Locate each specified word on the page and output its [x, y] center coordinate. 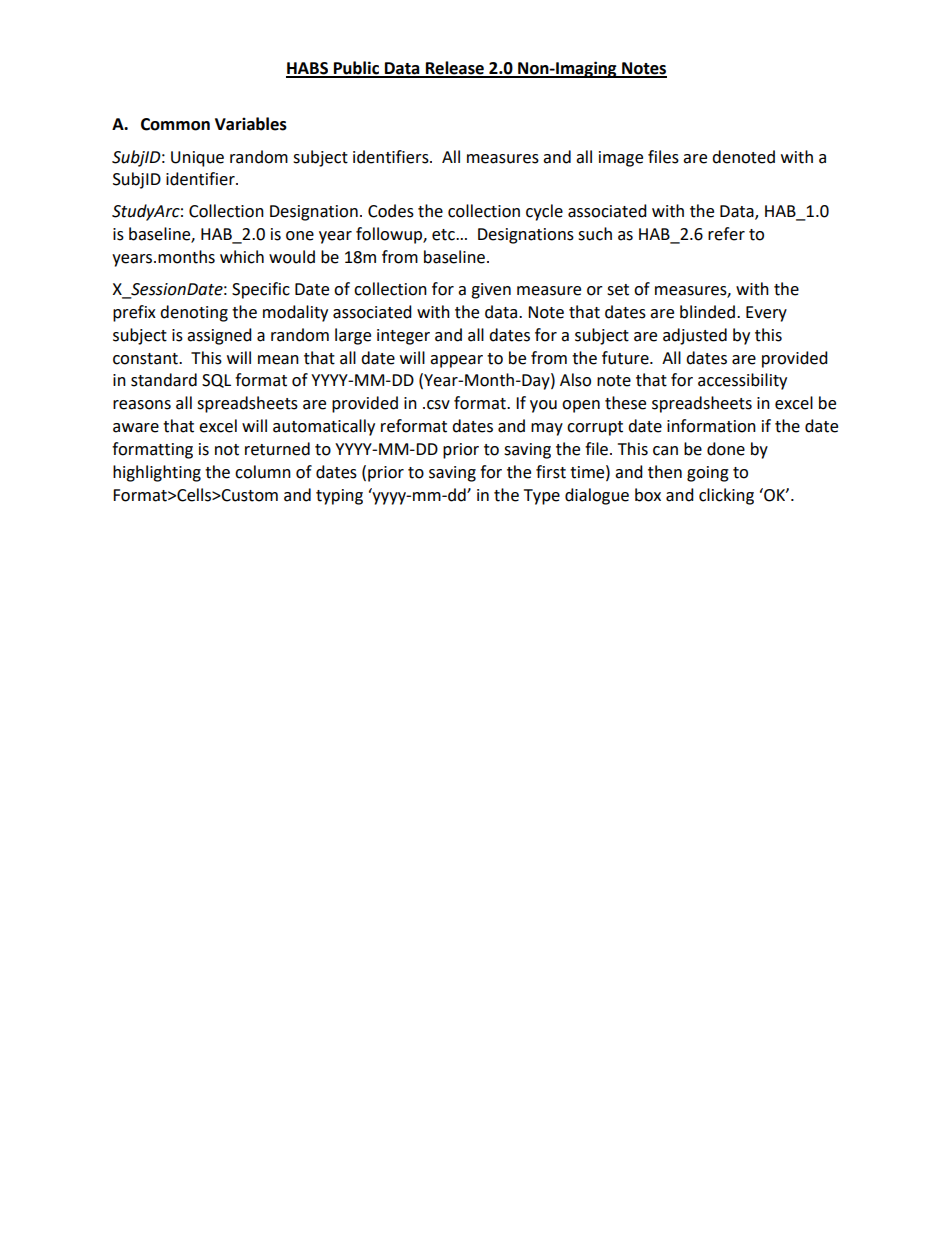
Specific [261, 290]
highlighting [157, 473]
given [491, 291]
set [618, 290]
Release [455, 69]
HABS [308, 69]
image [621, 159]
